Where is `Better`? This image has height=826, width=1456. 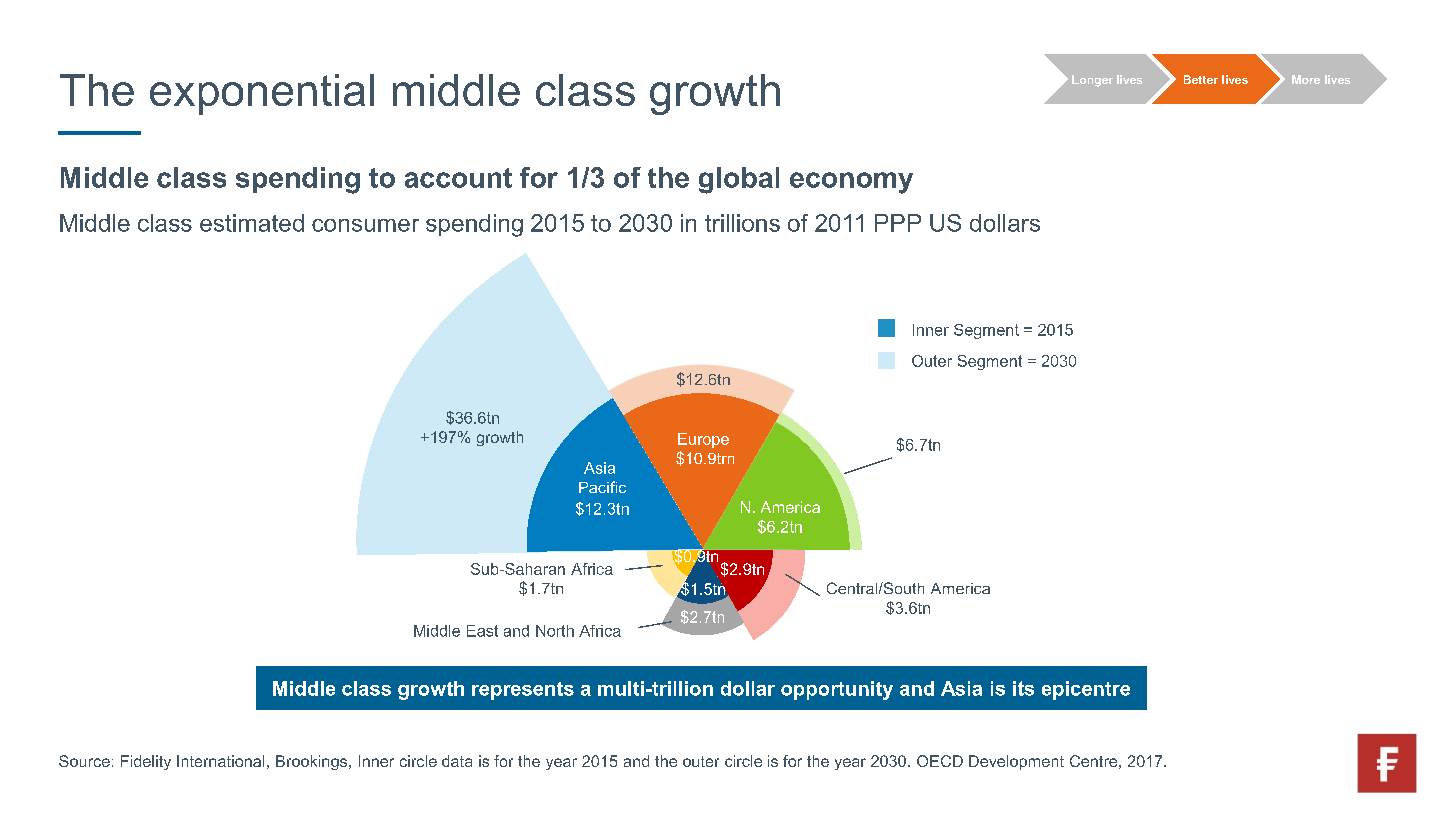
Better is located at coordinates (1201, 79).
